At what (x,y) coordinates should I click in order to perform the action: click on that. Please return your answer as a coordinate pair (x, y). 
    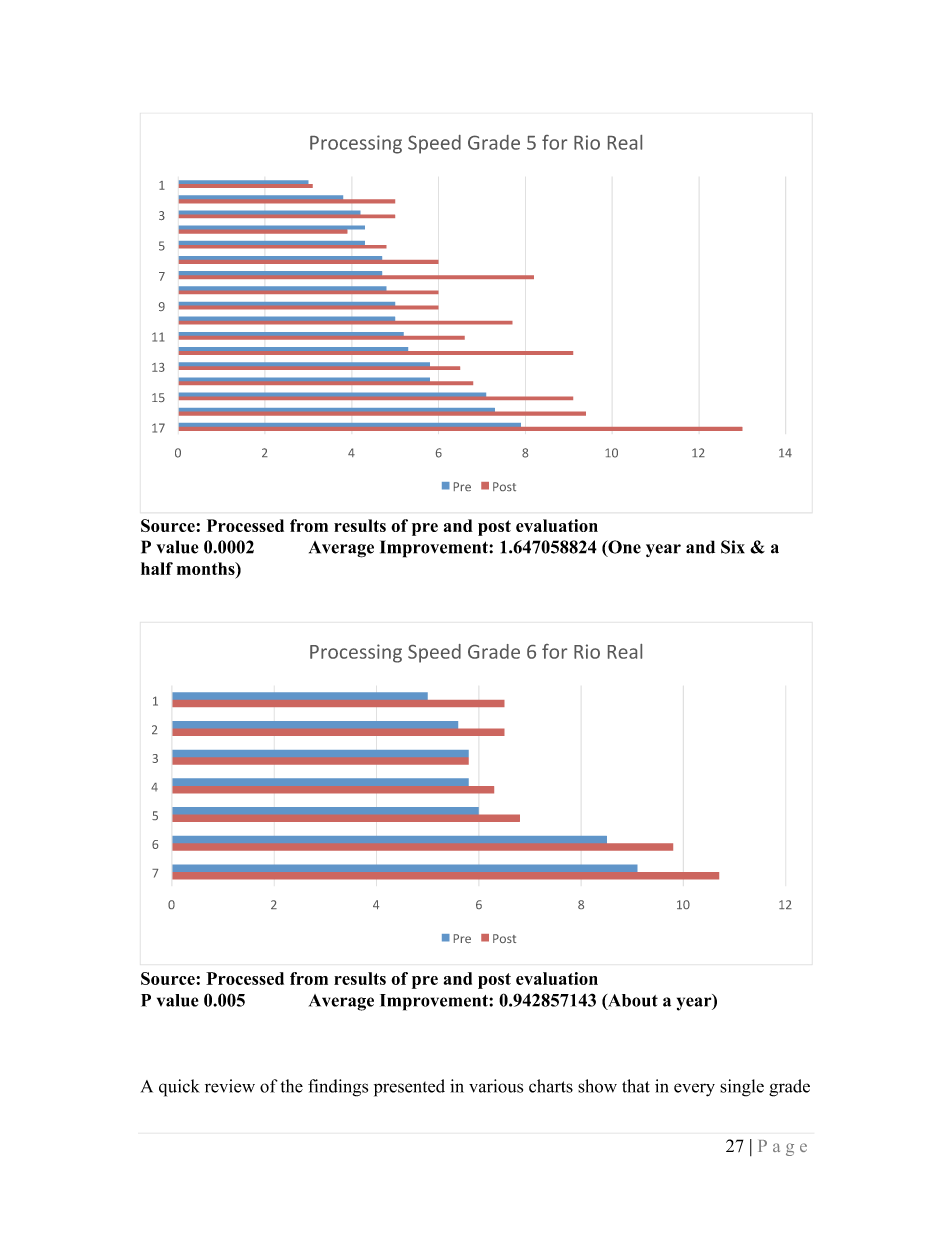
    Looking at the image, I should click on (636, 1086).
